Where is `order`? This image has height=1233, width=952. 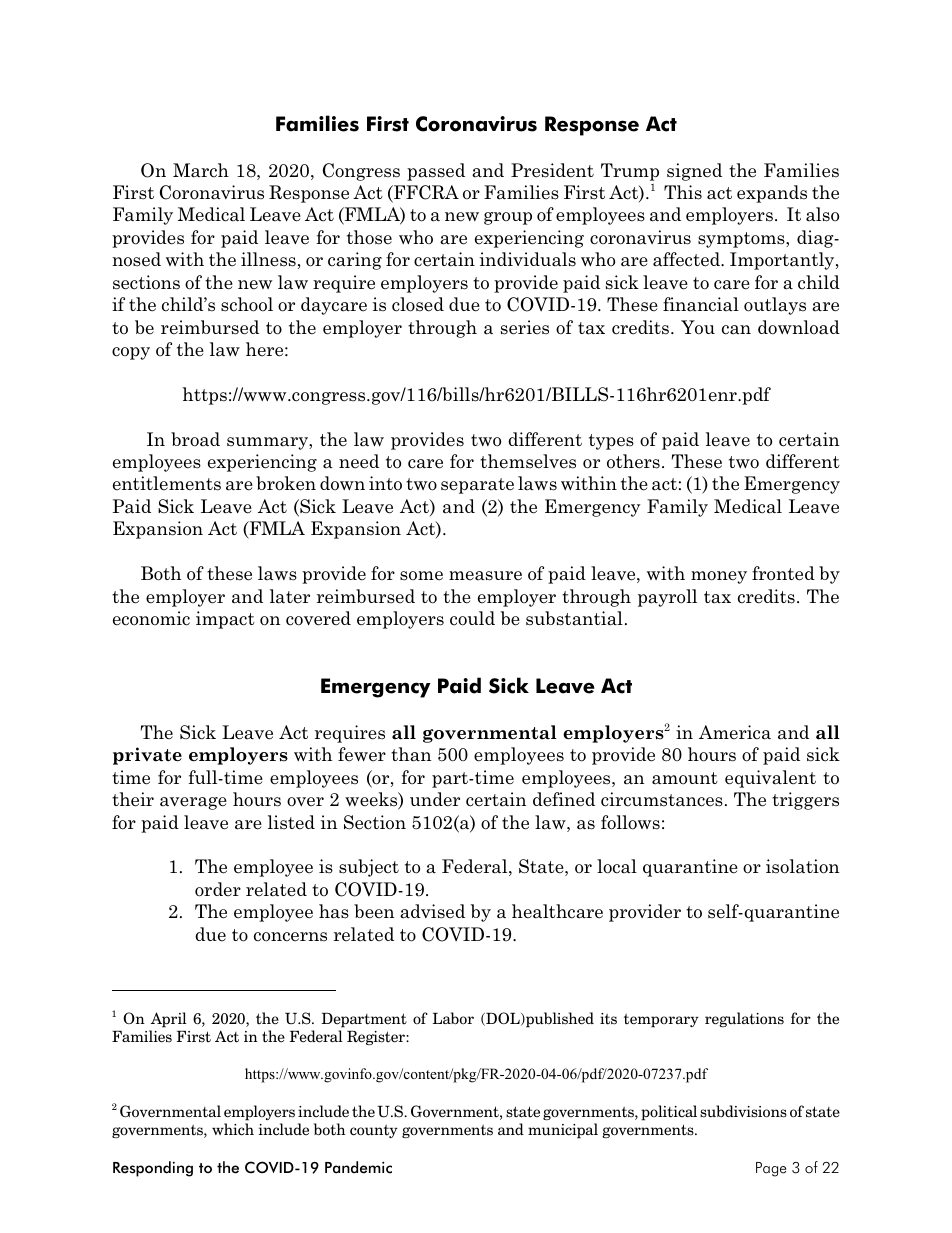 order is located at coordinates (218, 889).
